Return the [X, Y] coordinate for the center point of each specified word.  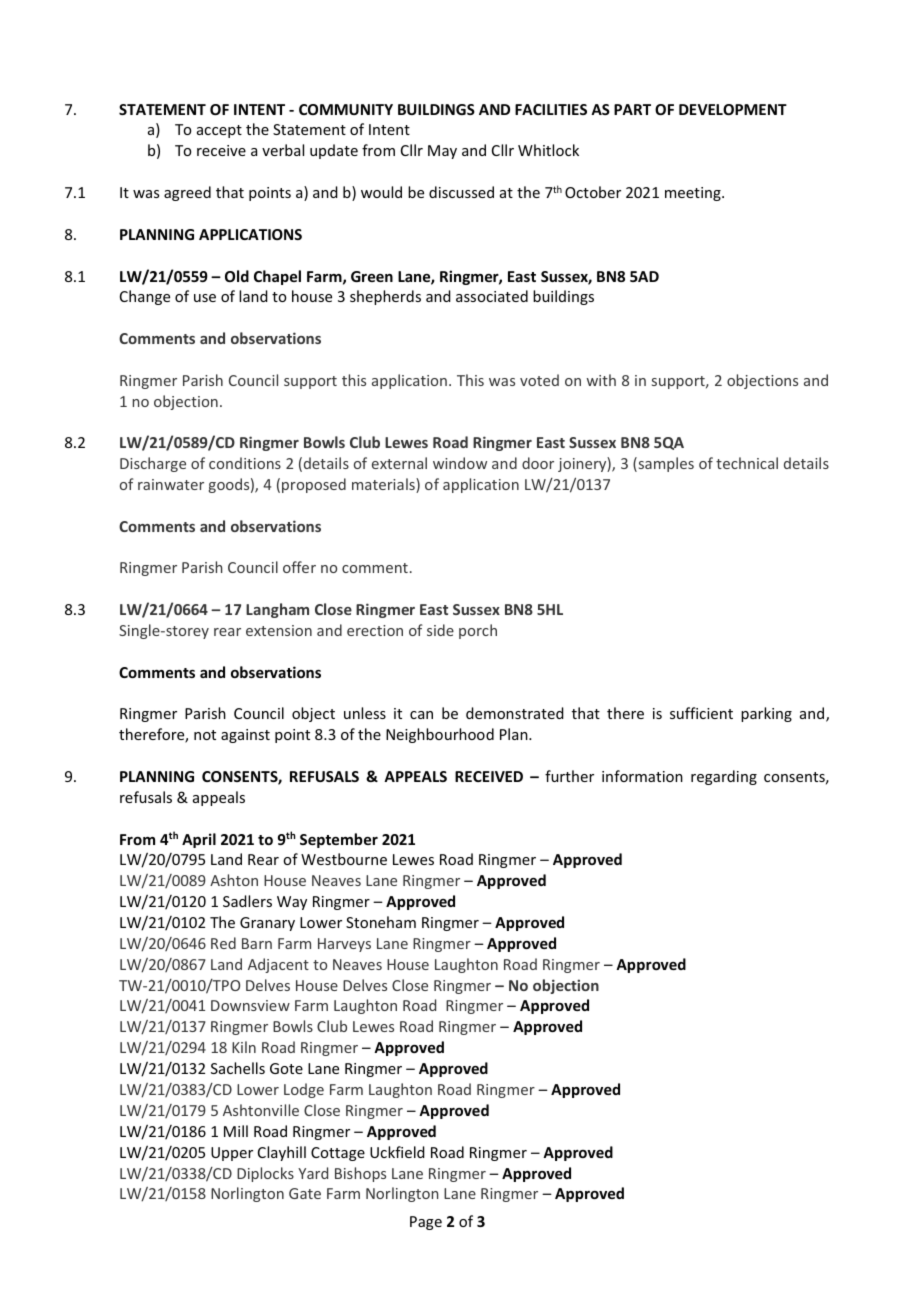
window [460, 463]
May [442, 152]
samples [665, 464]
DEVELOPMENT [733, 109]
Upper [232, 1154]
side [440, 630]
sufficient [701, 713]
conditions [245, 463]
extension [279, 630]
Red [223, 943]
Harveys [344, 945]
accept [219, 131]
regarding [724, 777]
